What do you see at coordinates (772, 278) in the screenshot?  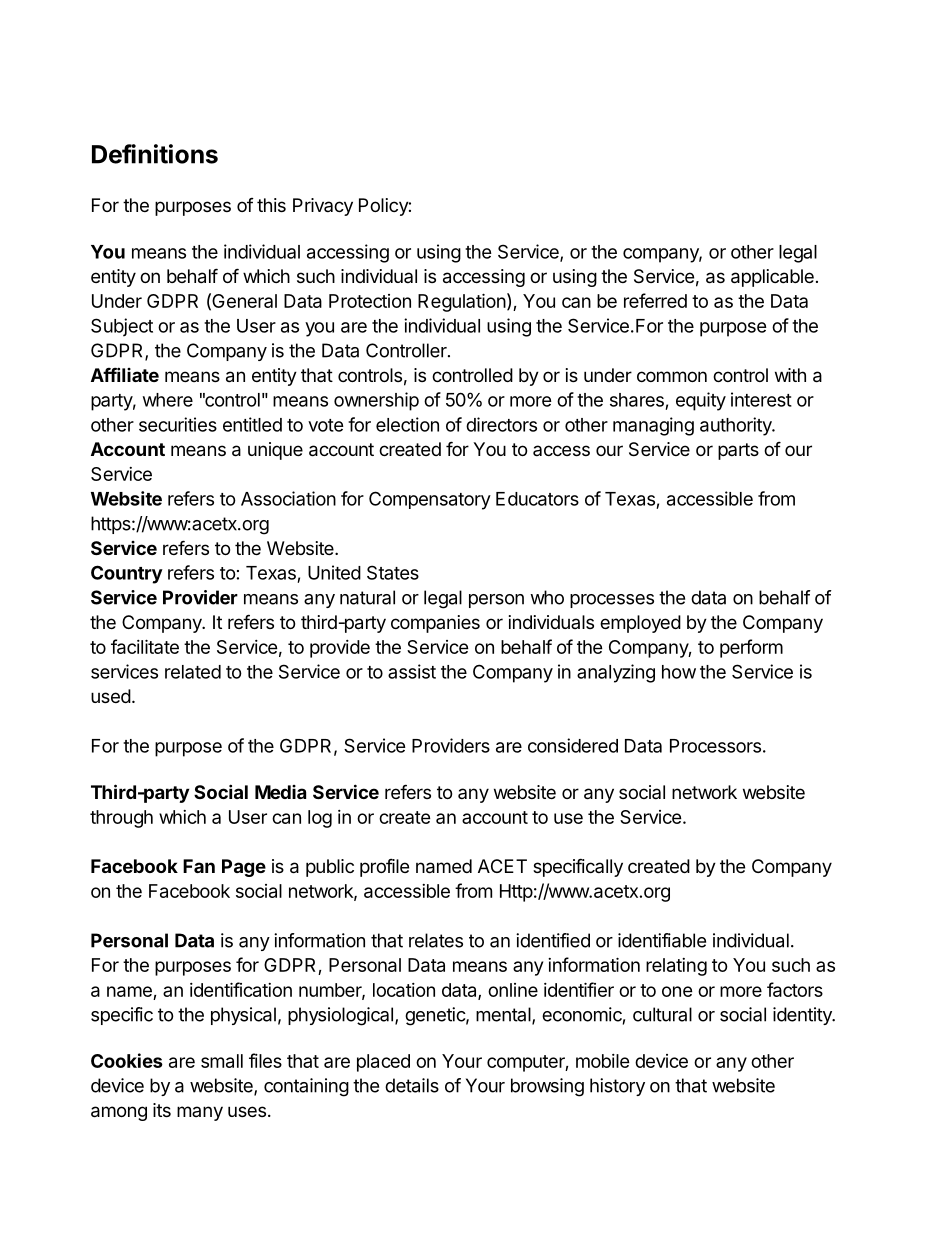 I see `applicable` at bounding box center [772, 278].
